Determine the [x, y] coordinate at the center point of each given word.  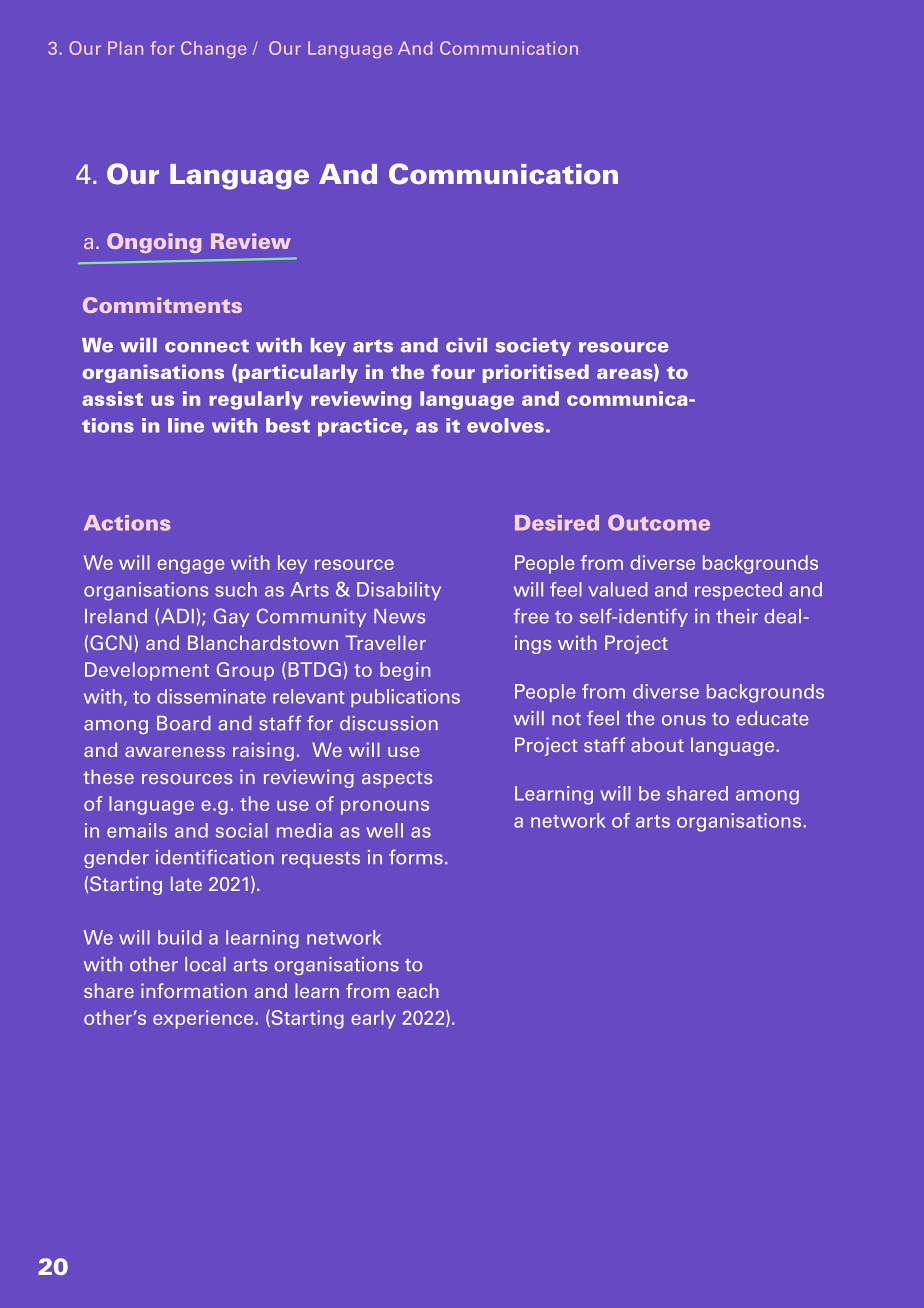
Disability [399, 591]
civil [466, 345]
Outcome [659, 522]
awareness [175, 752]
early [373, 1019]
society [533, 347]
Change [213, 50]
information [194, 990]
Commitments [162, 305]
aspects [397, 779]
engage [191, 566]
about [657, 744]
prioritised [536, 373]
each [418, 990]
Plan [125, 48]
